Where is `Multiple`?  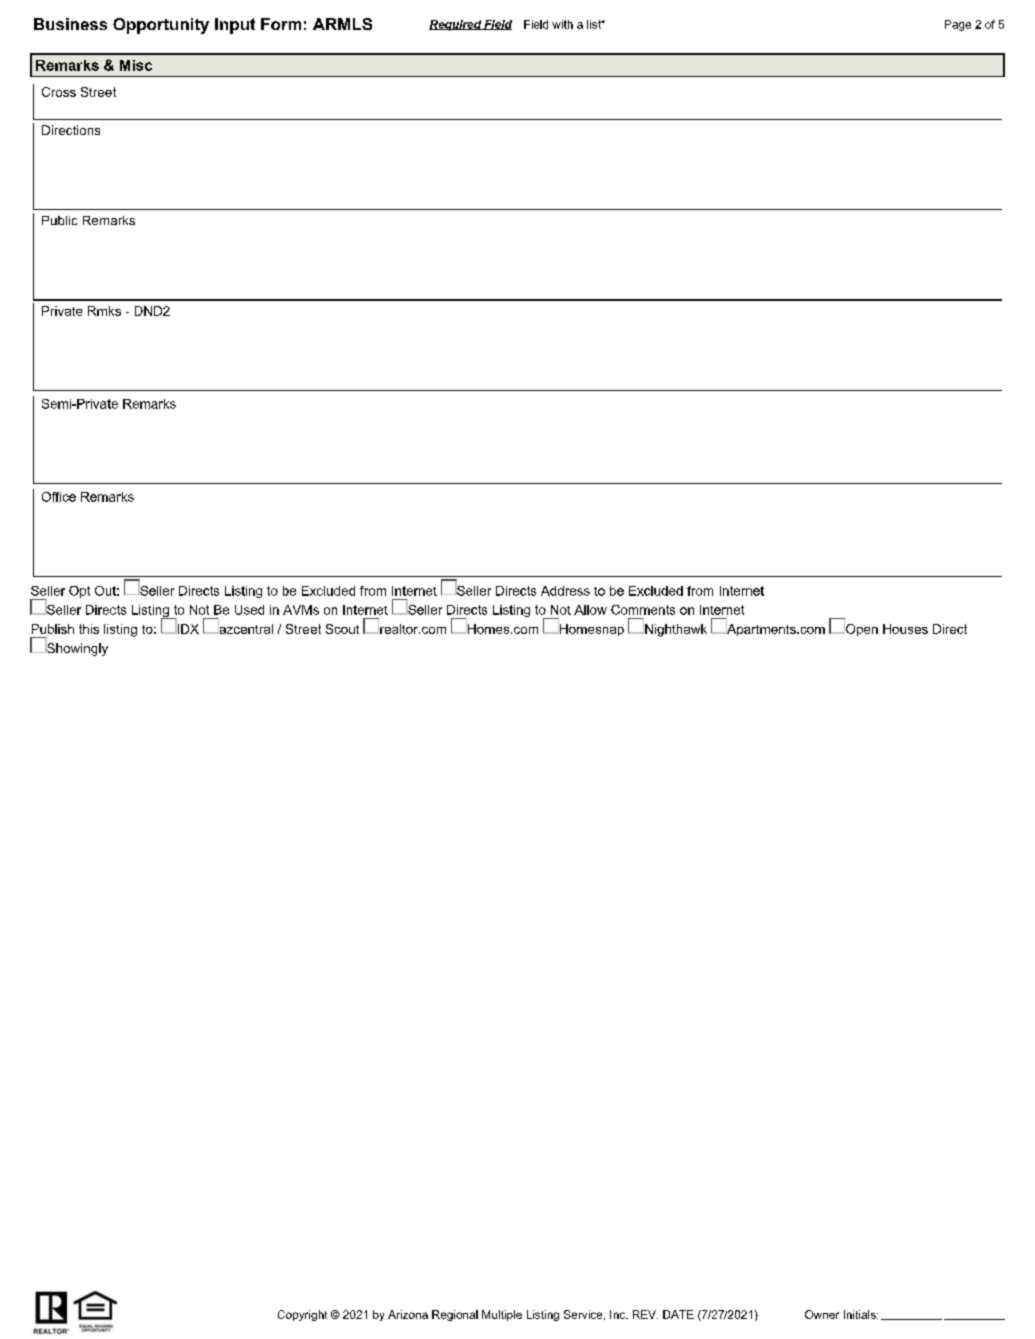 Multiple is located at coordinates (502, 1315).
